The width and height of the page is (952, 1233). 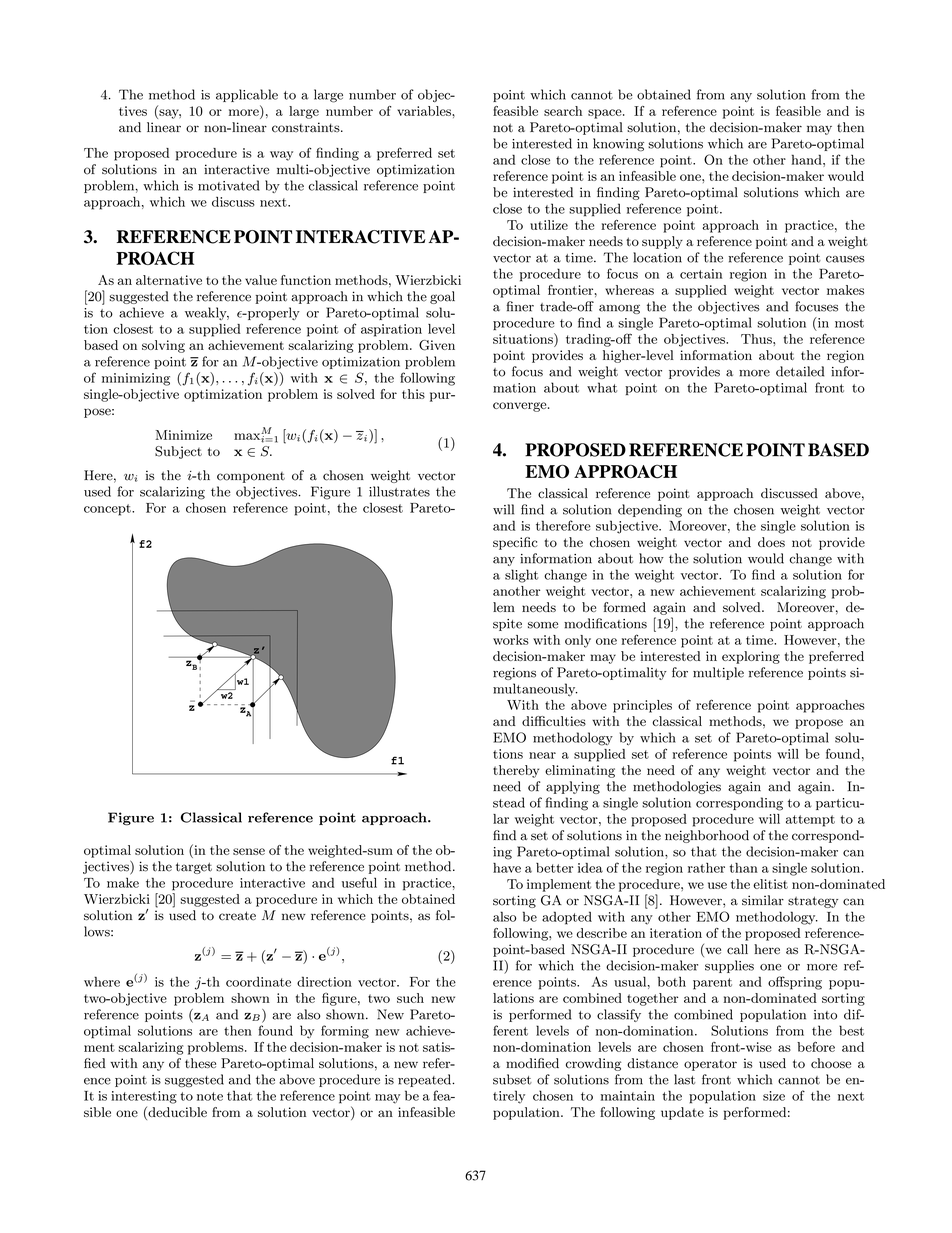 I want to click on variables, so click(x=425, y=111).
